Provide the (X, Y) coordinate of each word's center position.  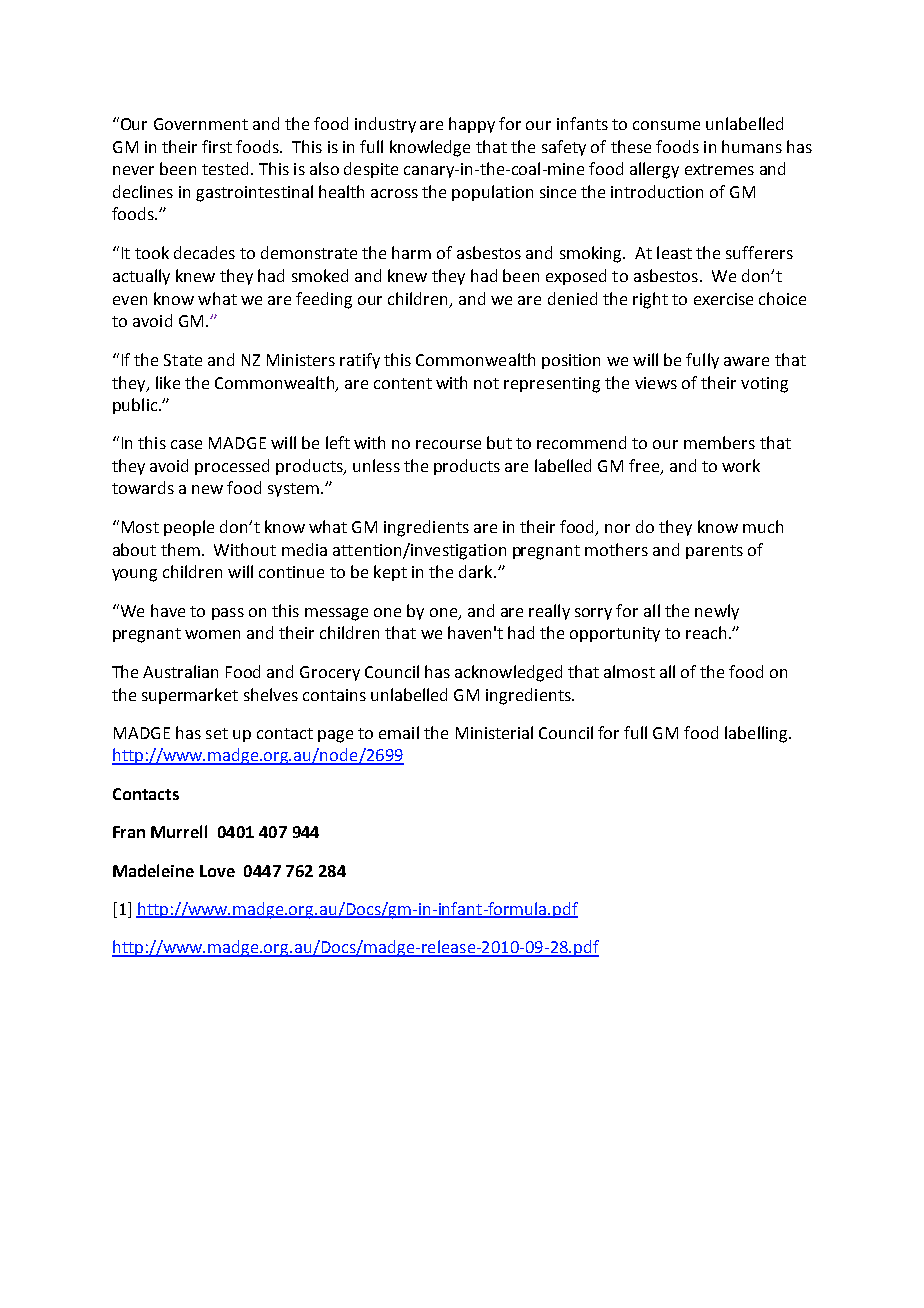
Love (217, 871)
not (486, 383)
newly (717, 612)
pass (228, 614)
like (168, 382)
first (217, 146)
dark (477, 571)
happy (472, 125)
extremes (719, 169)
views (656, 383)
